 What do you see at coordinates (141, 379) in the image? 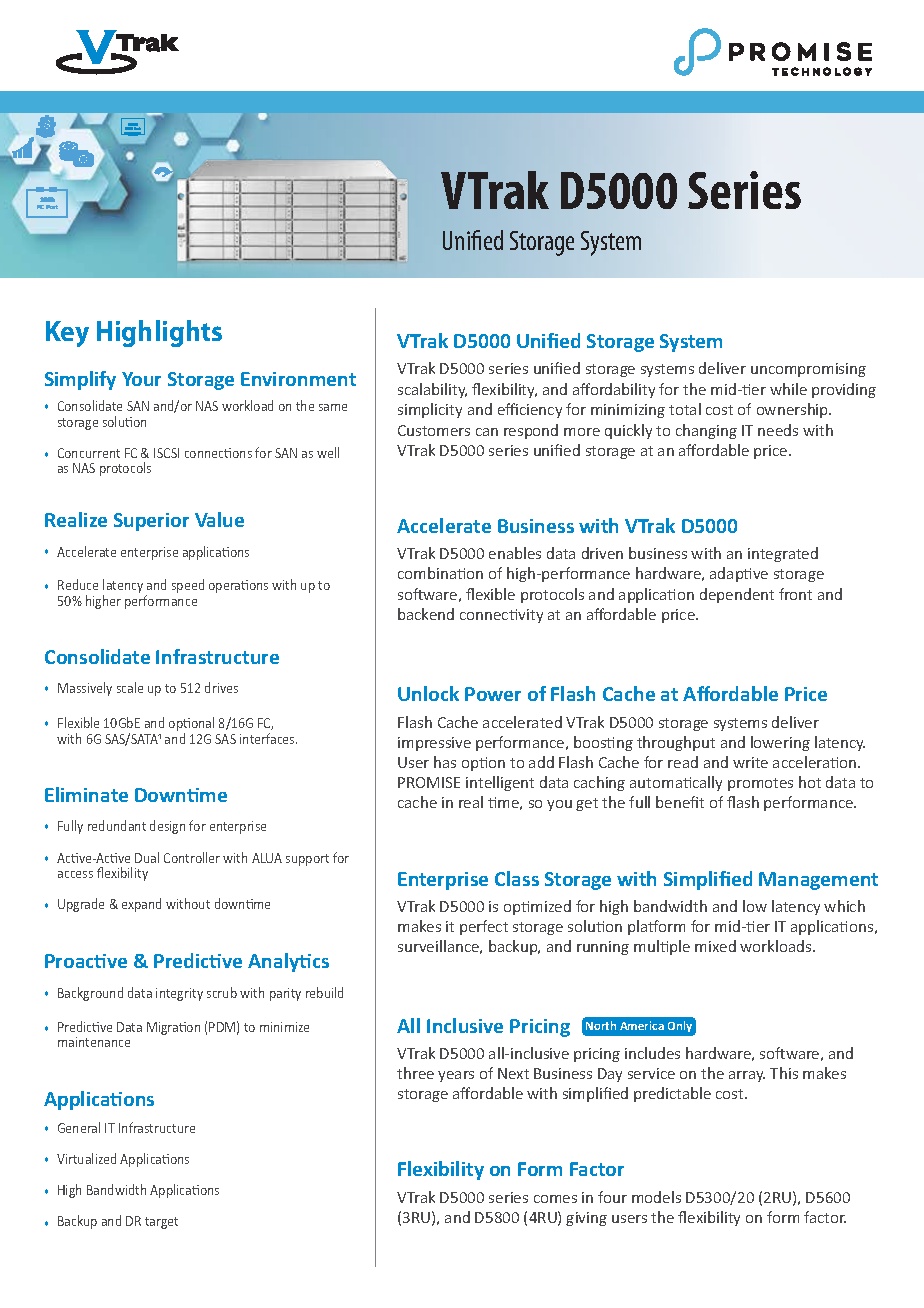
I see `Your` at bounding box center [141, 379].
